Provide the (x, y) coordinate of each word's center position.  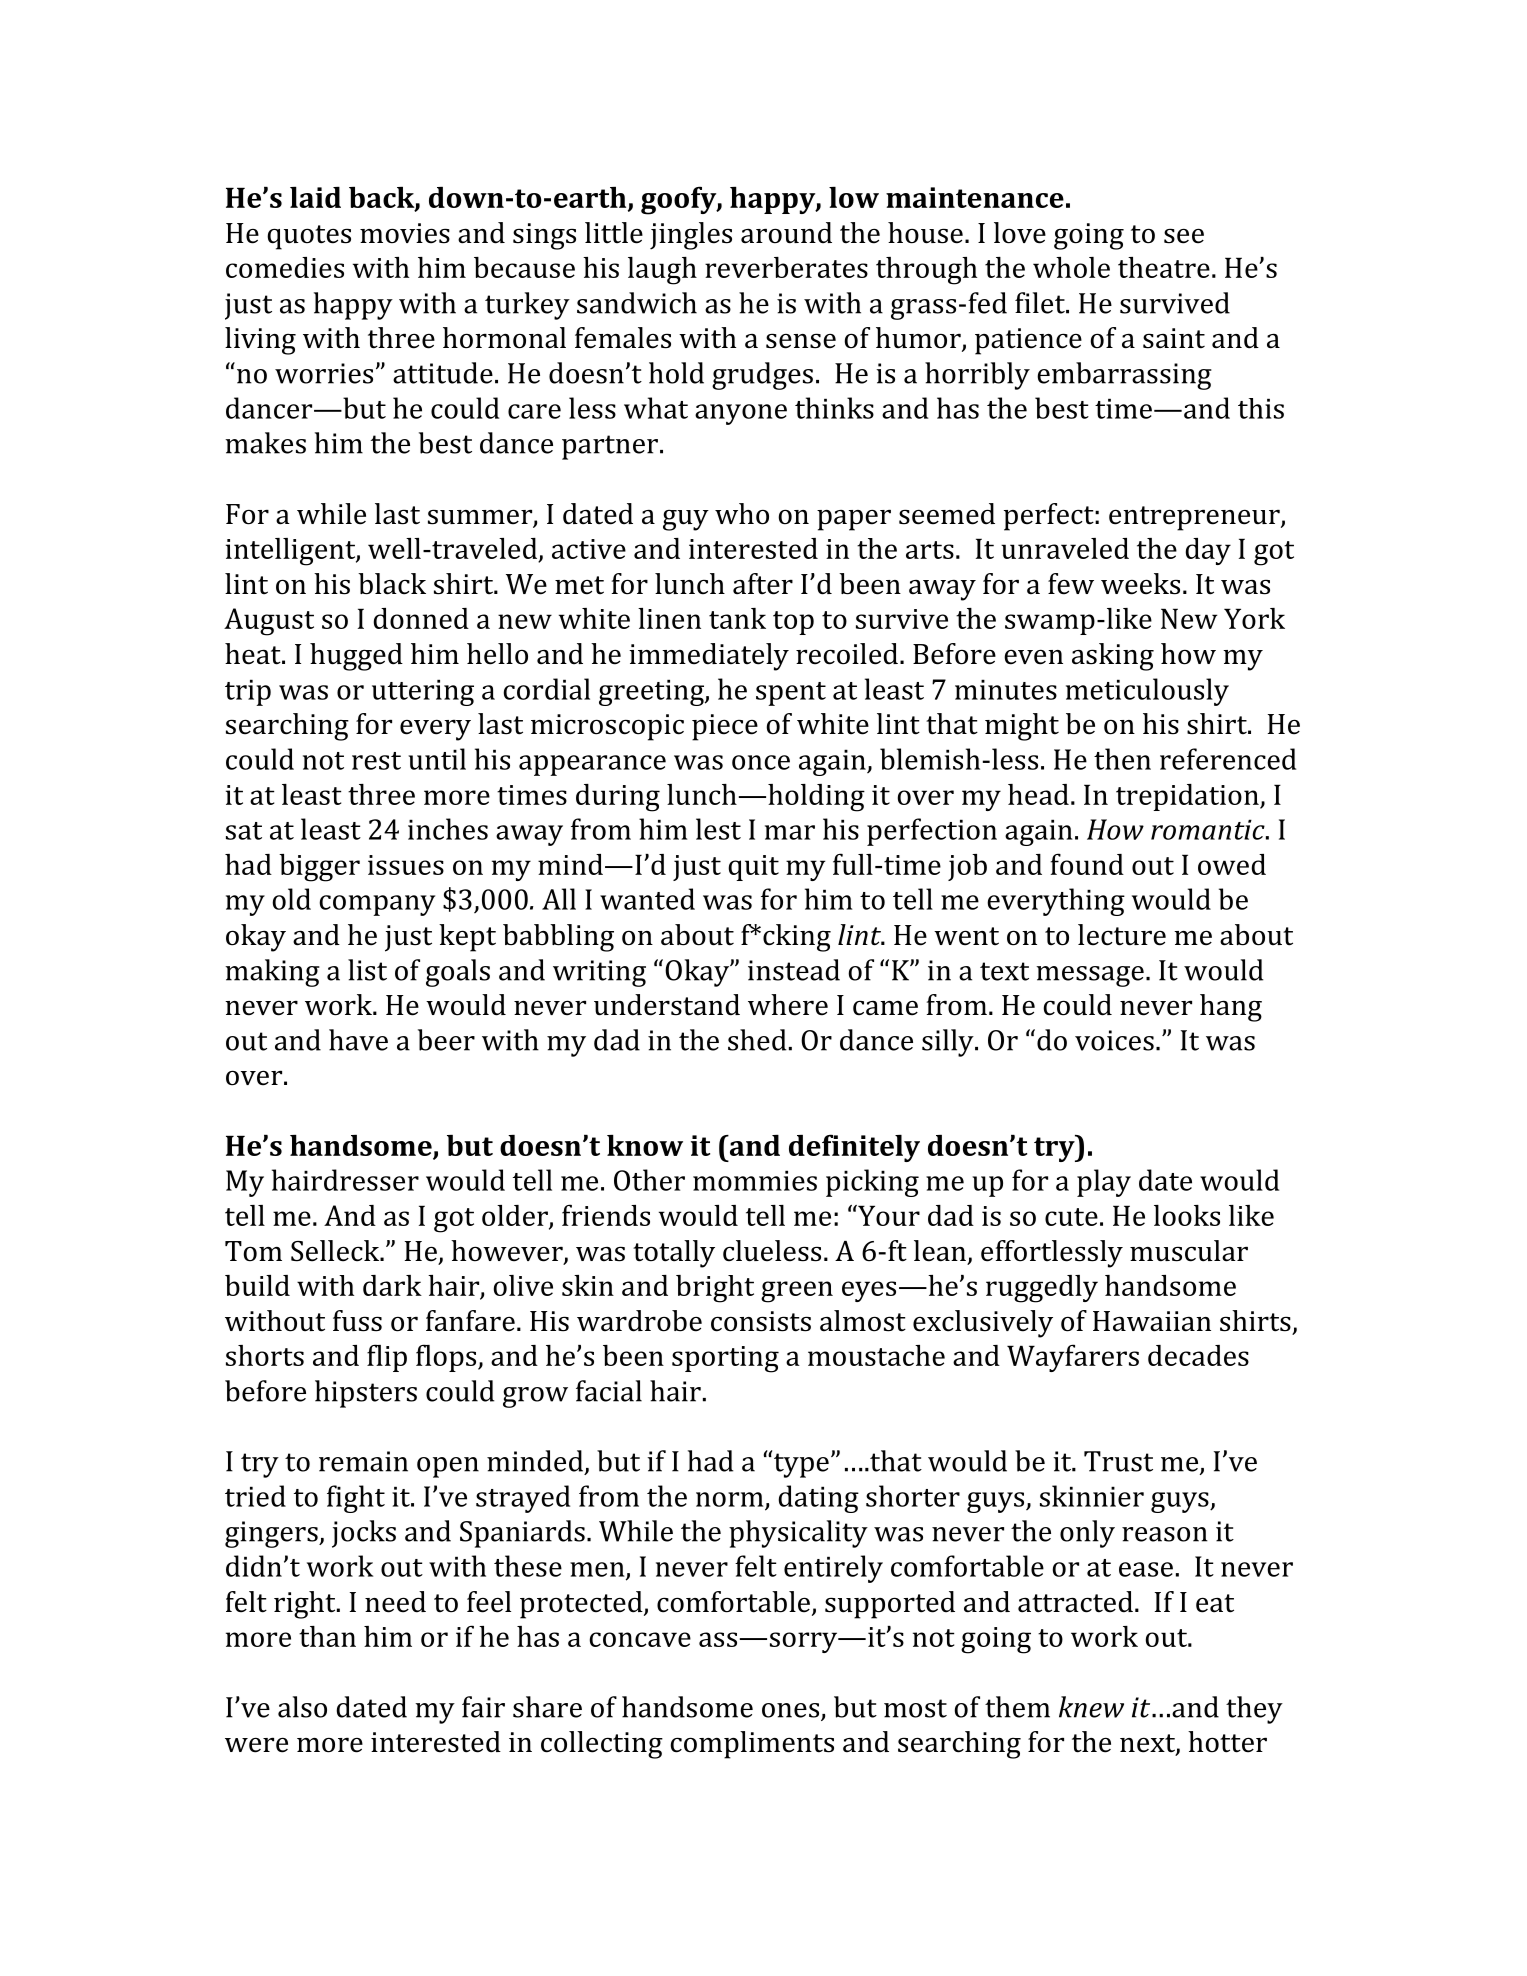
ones (792, 1711)
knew (1091, 1707)
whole (1071, 267)
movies (405, 233)
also (302, 1707)
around (786, 233)
